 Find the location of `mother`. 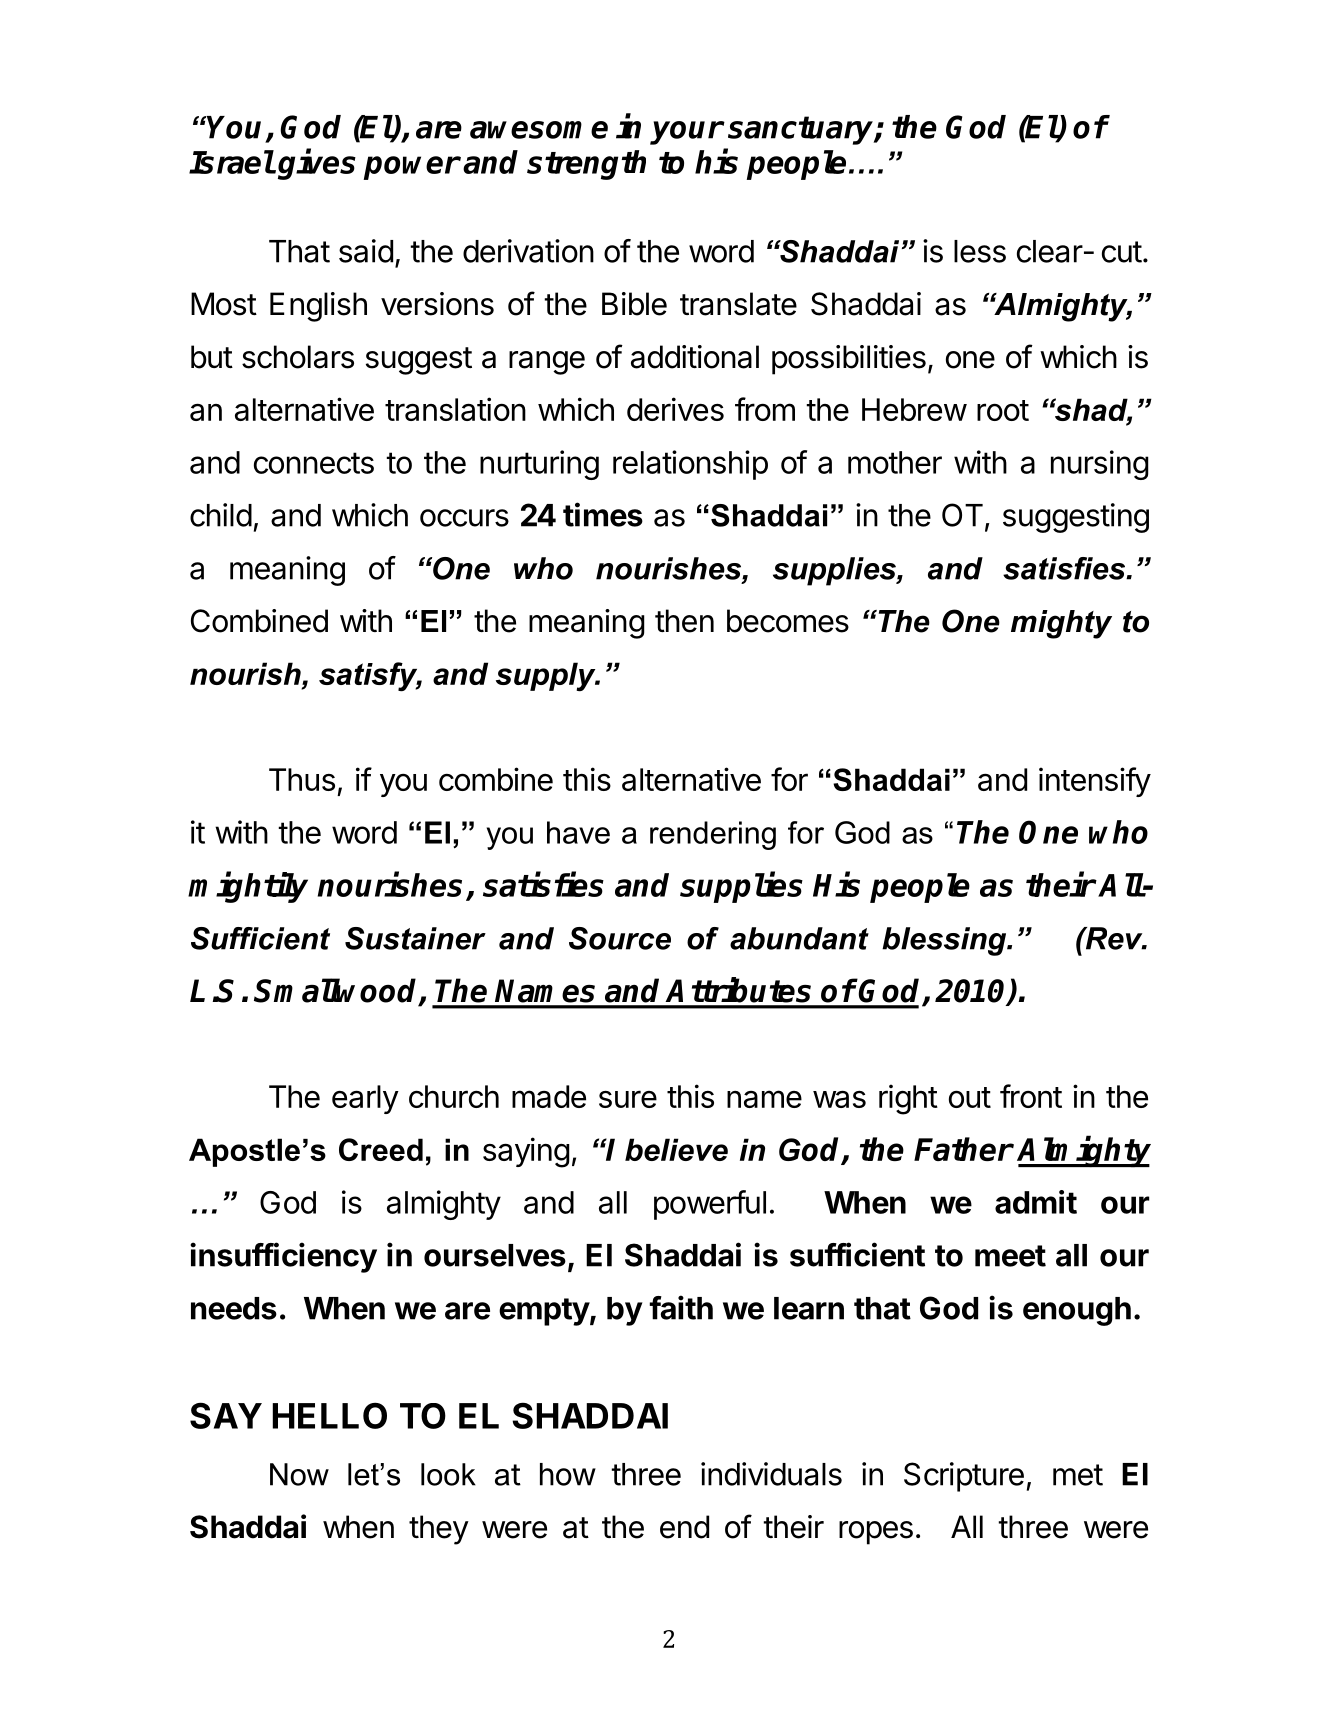

mother is located at coordinates (895, 462).
